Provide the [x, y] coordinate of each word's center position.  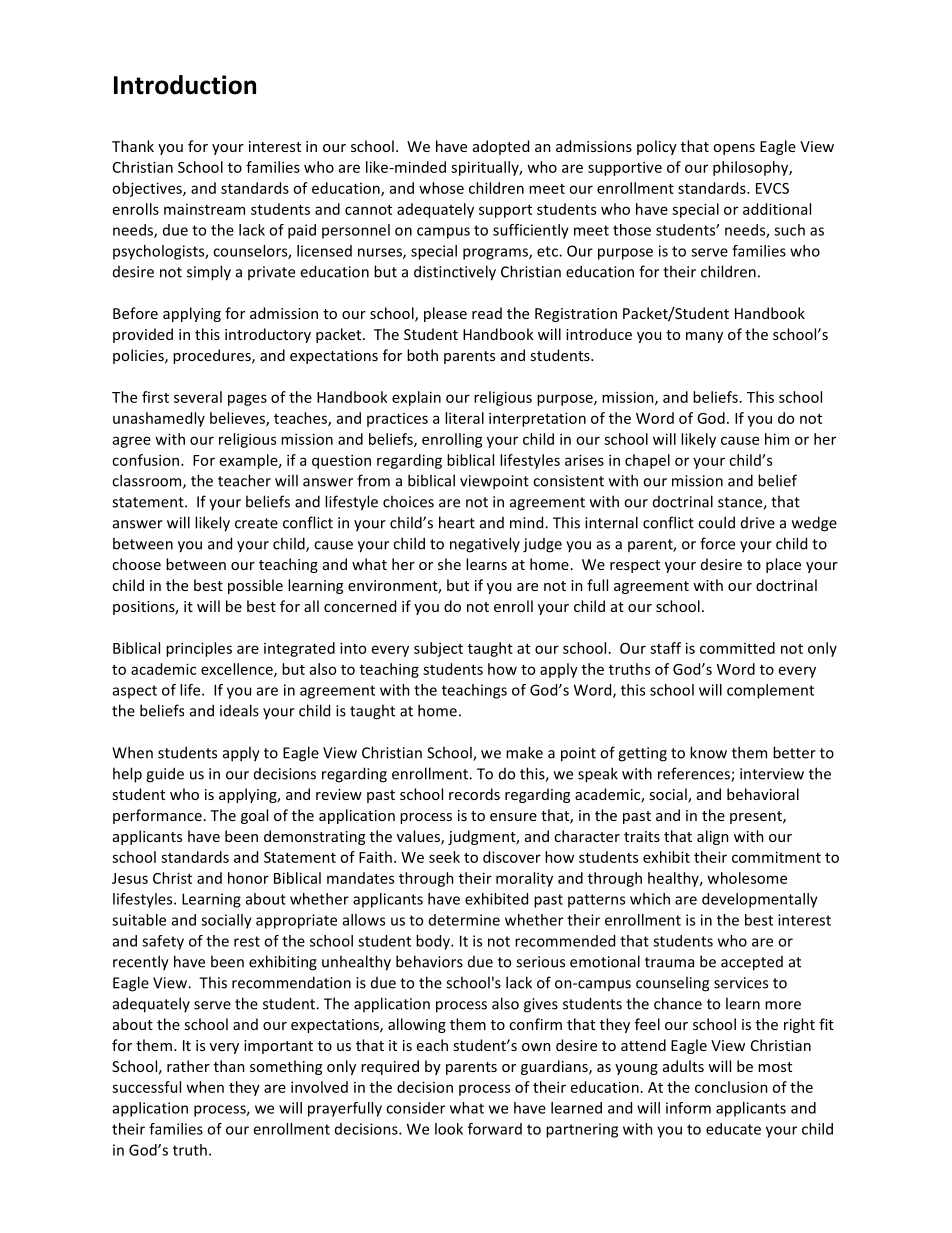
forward [495, 1129]
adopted [501, 147]
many [704, 337]
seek [444, 857]
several [198, 397]
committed [737, 648]
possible [255, 586]
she [449, 564]
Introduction [185, 85]
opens [734, 149]
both [422, 355]
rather [188, 1066]
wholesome [747, 878]
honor [248, 878]
